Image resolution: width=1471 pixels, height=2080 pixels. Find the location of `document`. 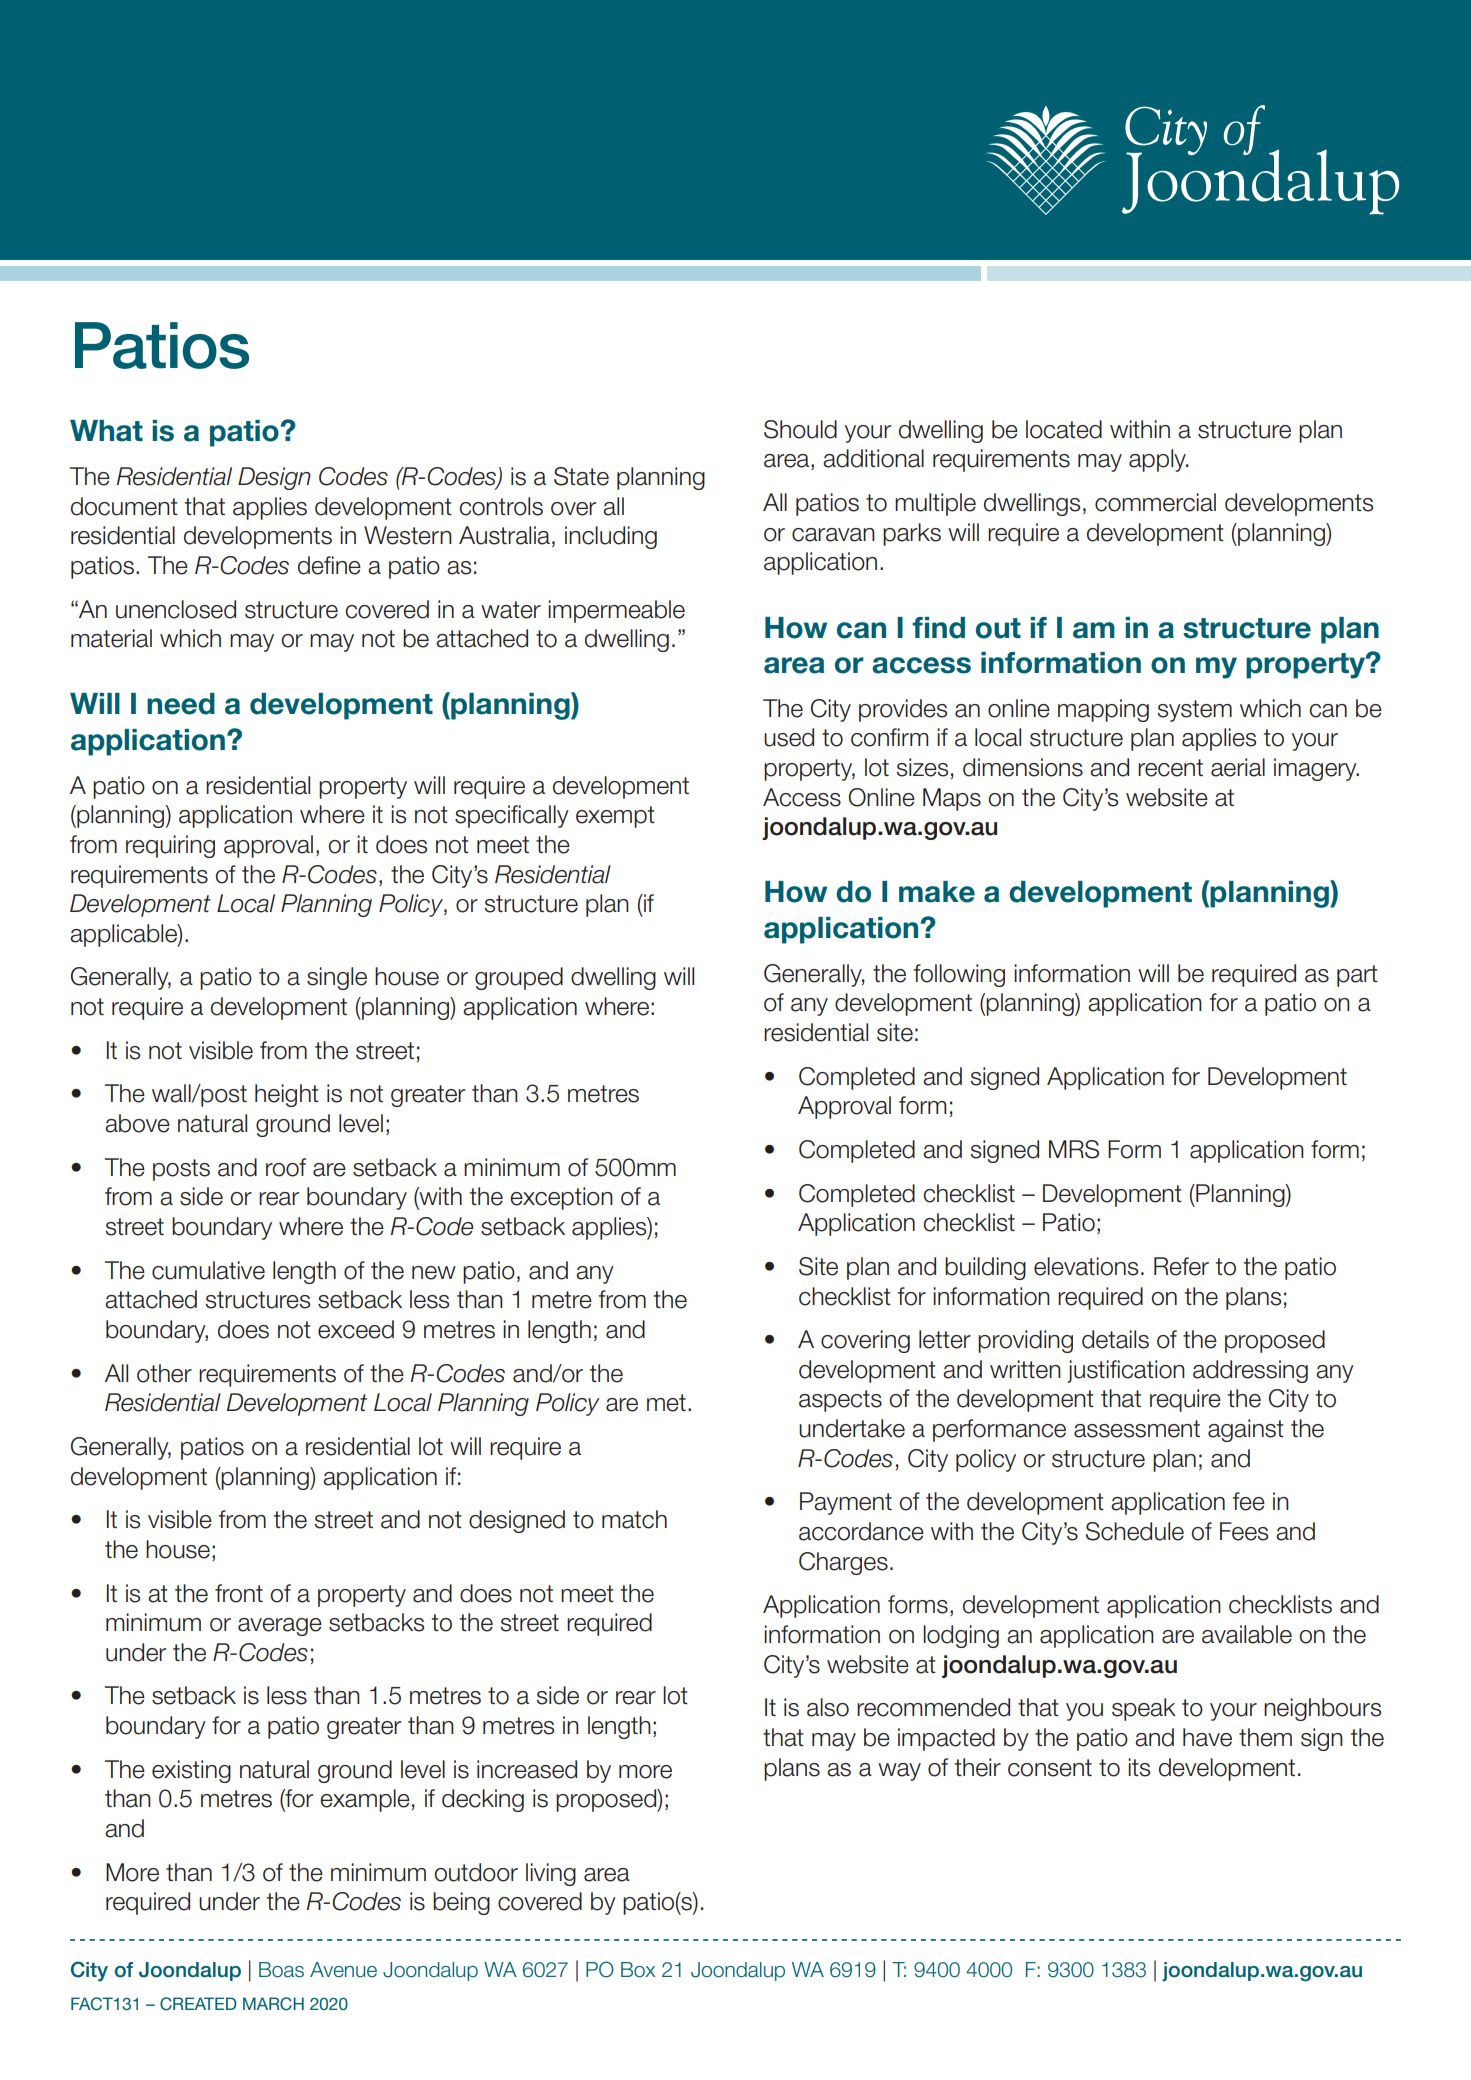

document is located at coordinates (124, 506).
